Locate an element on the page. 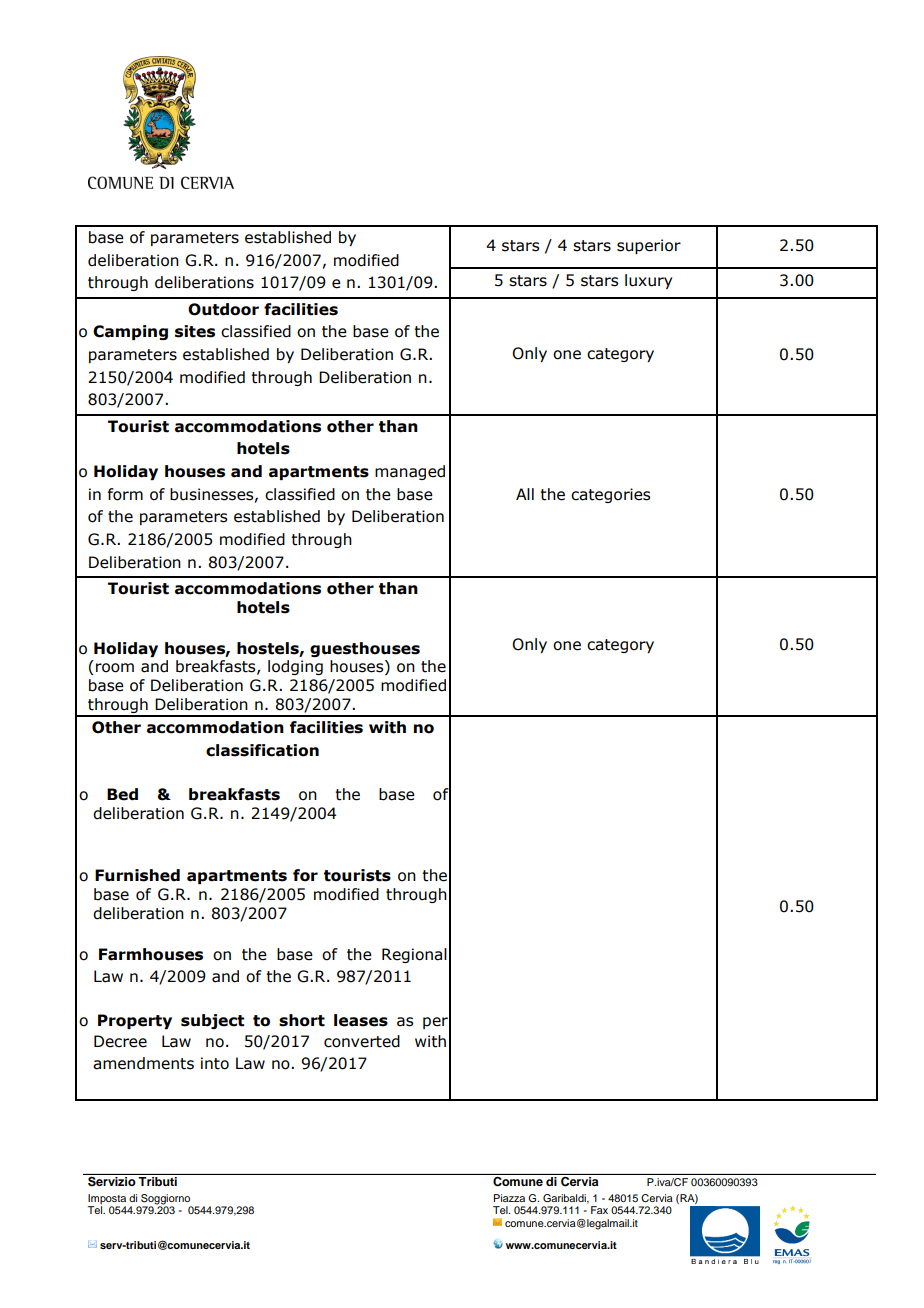 This page has height=1308, width=924. luxury is located at coordinates (648, 281).
